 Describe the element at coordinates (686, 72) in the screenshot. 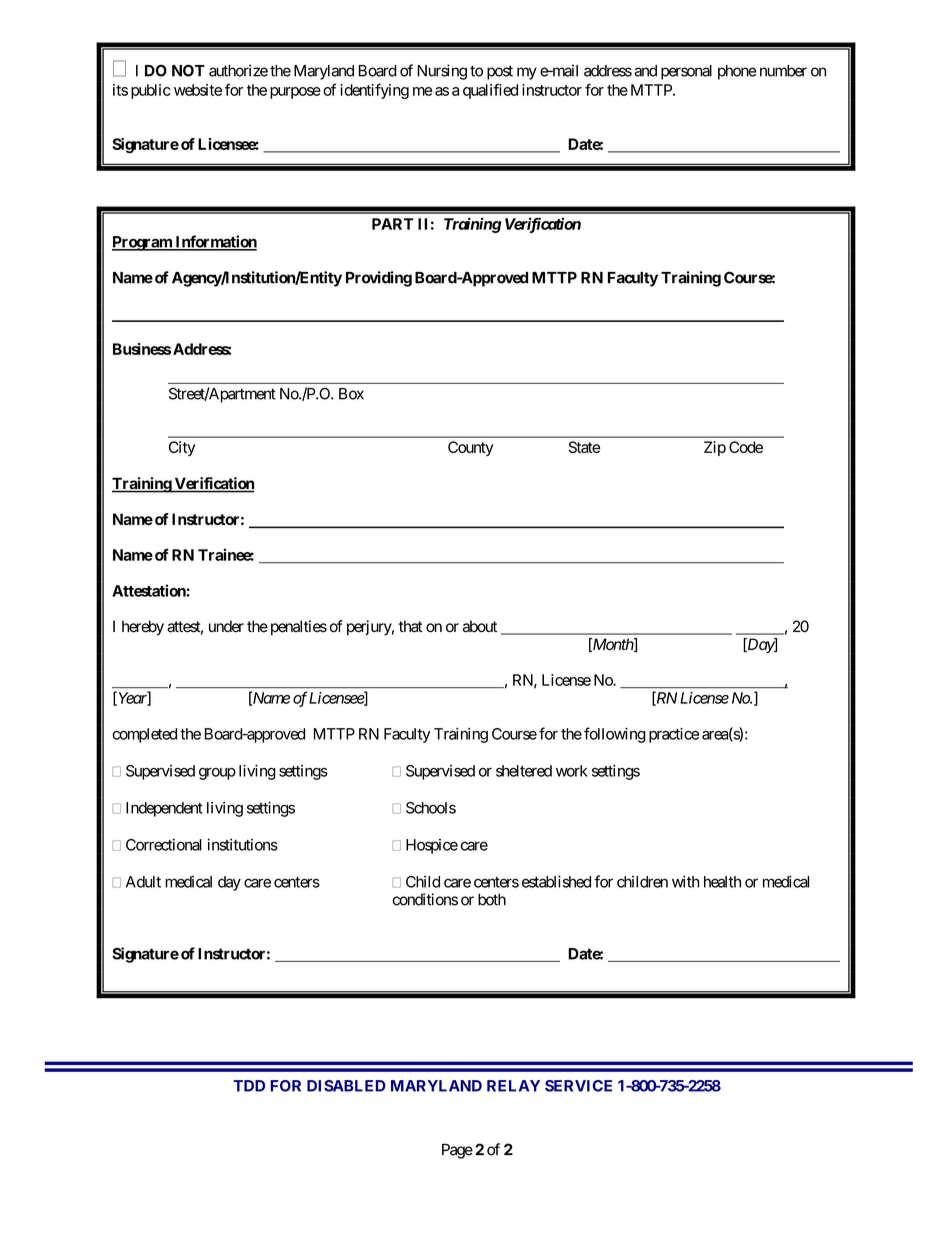

I see `personal` at that location.
